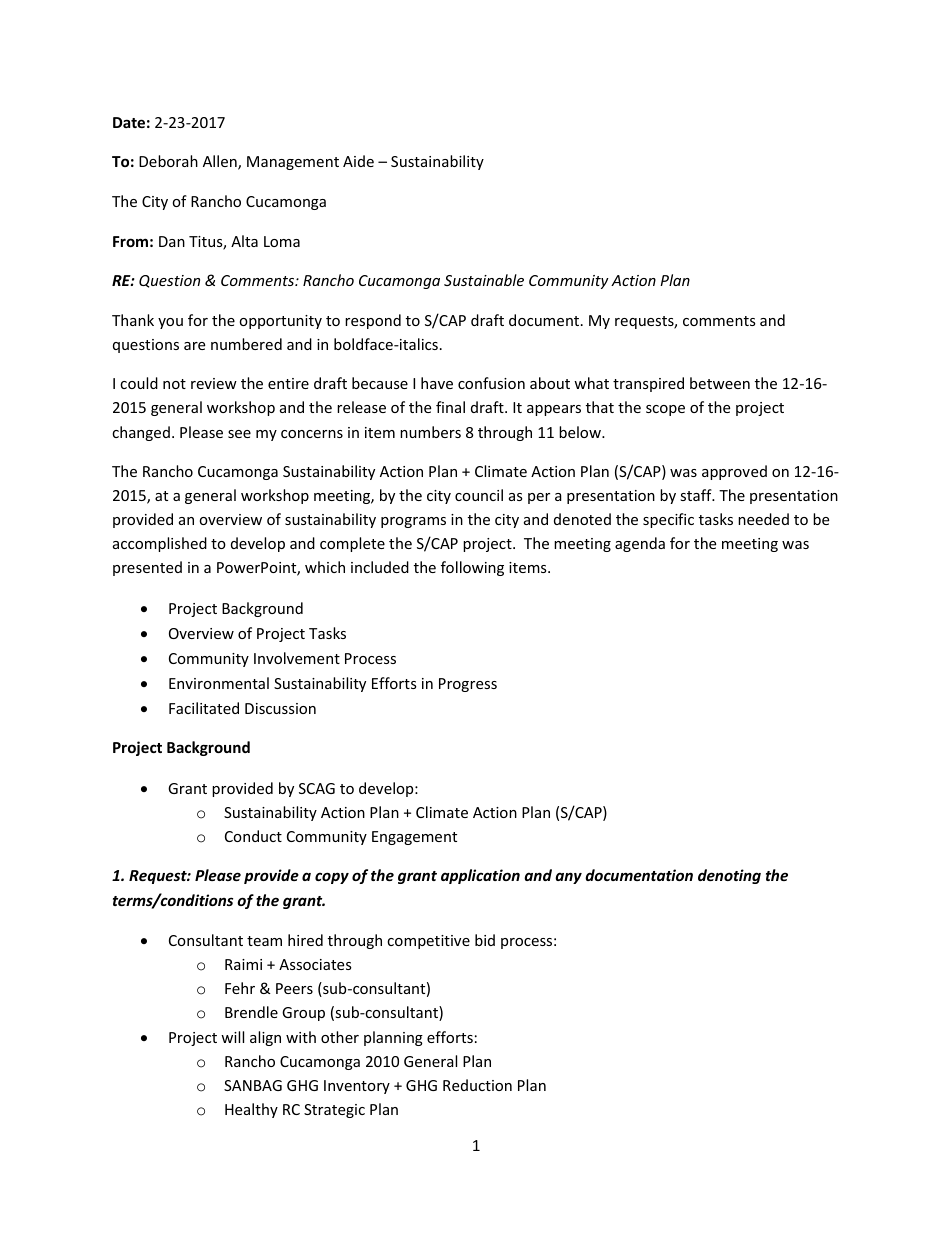 The width and height of the image is (952, 1233). I want to click on Environmental, so click(219, 683).
